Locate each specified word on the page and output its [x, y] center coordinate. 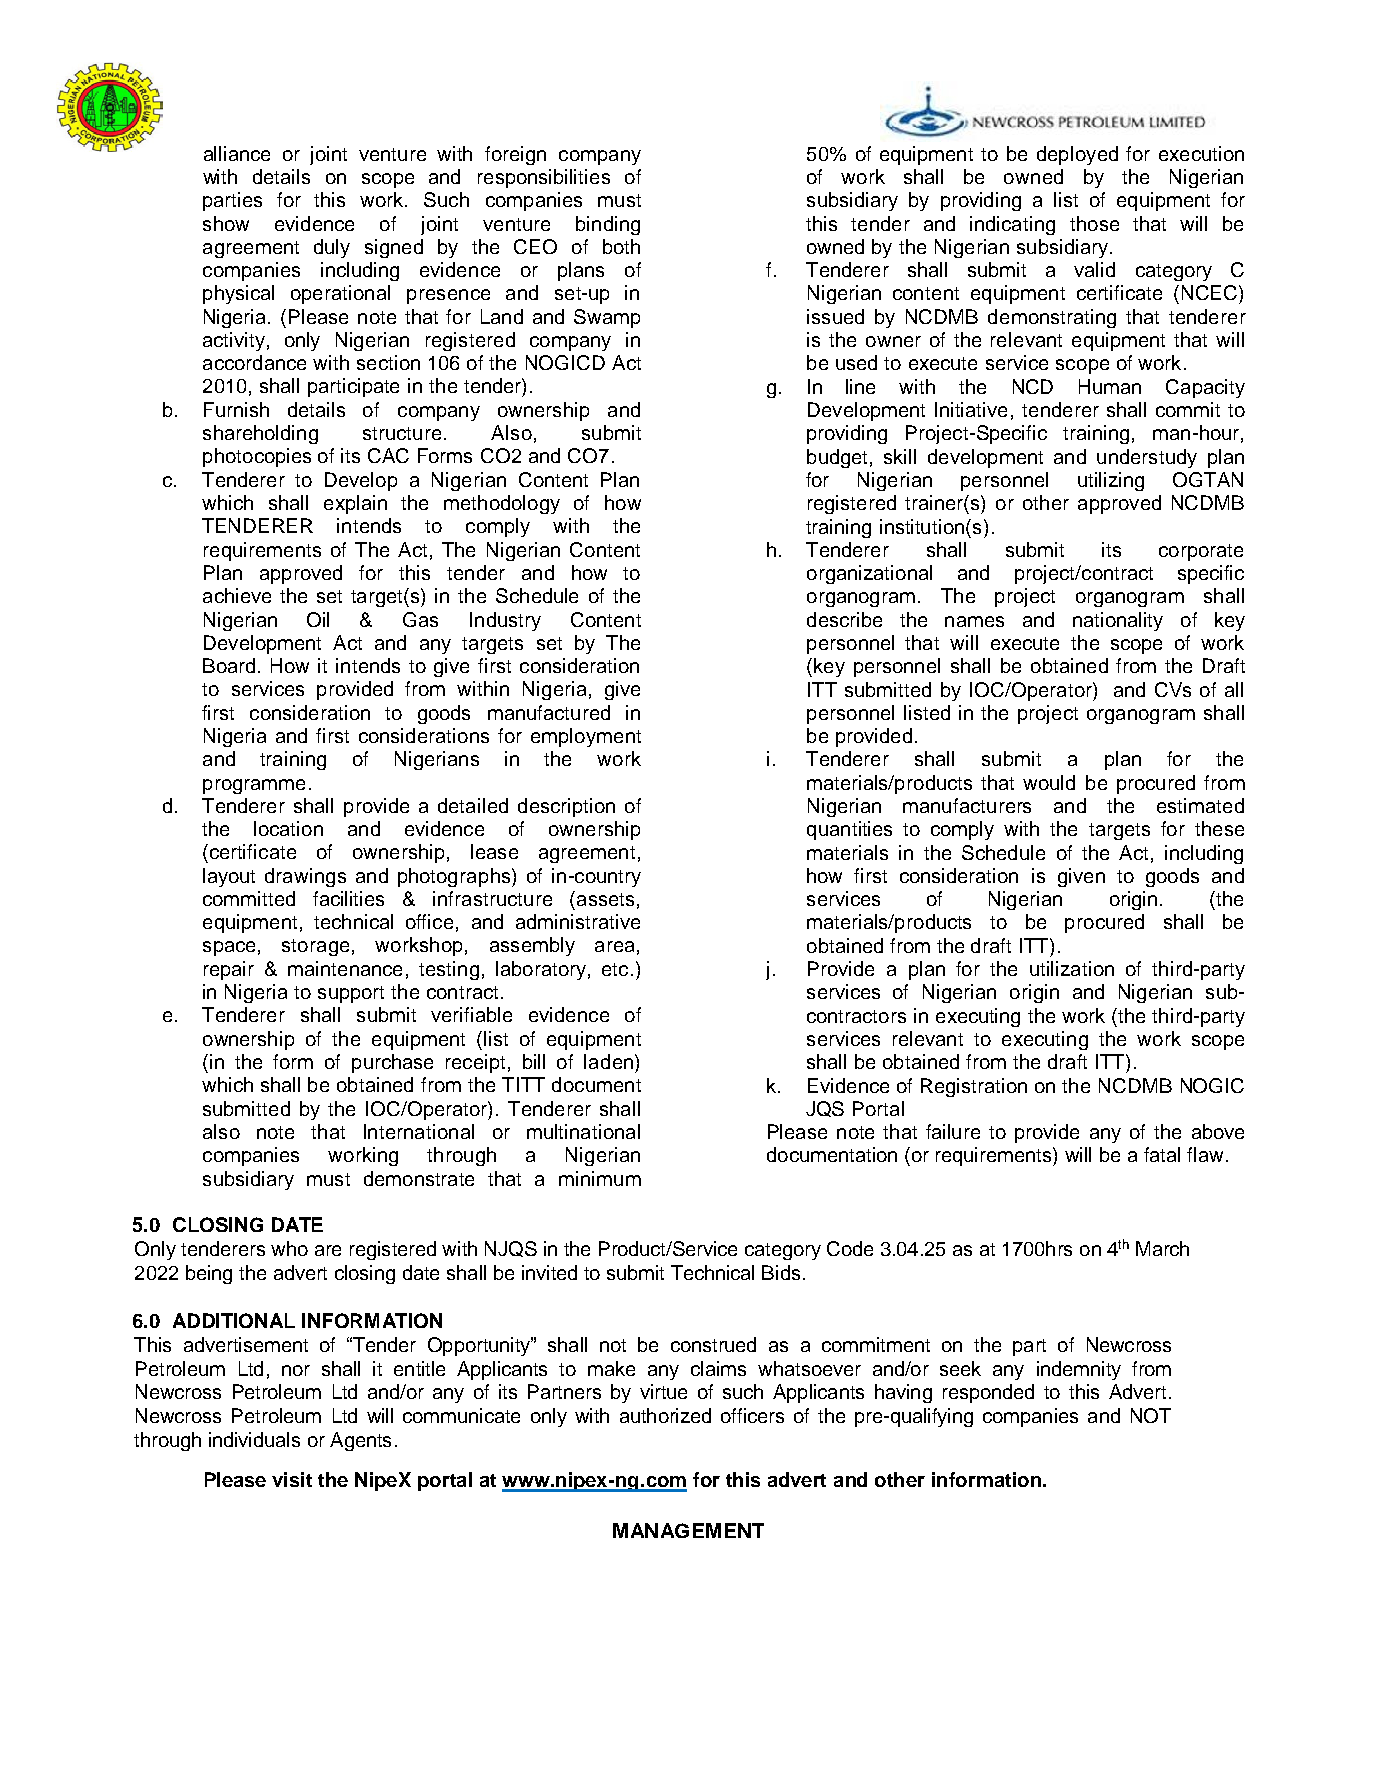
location [288, 828]
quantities [849, 830]
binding [608, 225]
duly [332, 248]
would [1049, 782]
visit [292, 1479]
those [1094, 223]
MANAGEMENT [688, 1530]
